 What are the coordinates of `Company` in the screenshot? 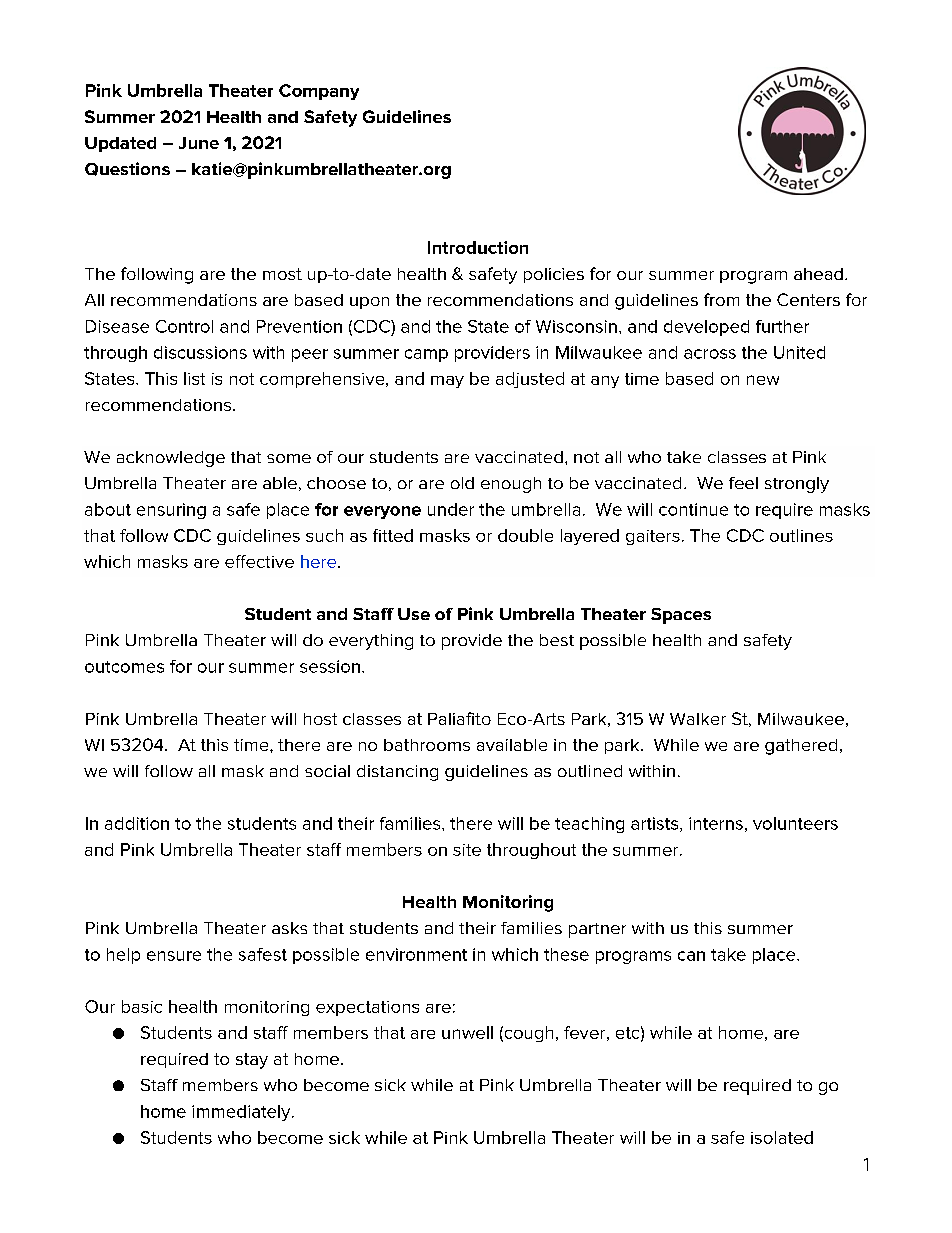 It's located at (319, 92).
